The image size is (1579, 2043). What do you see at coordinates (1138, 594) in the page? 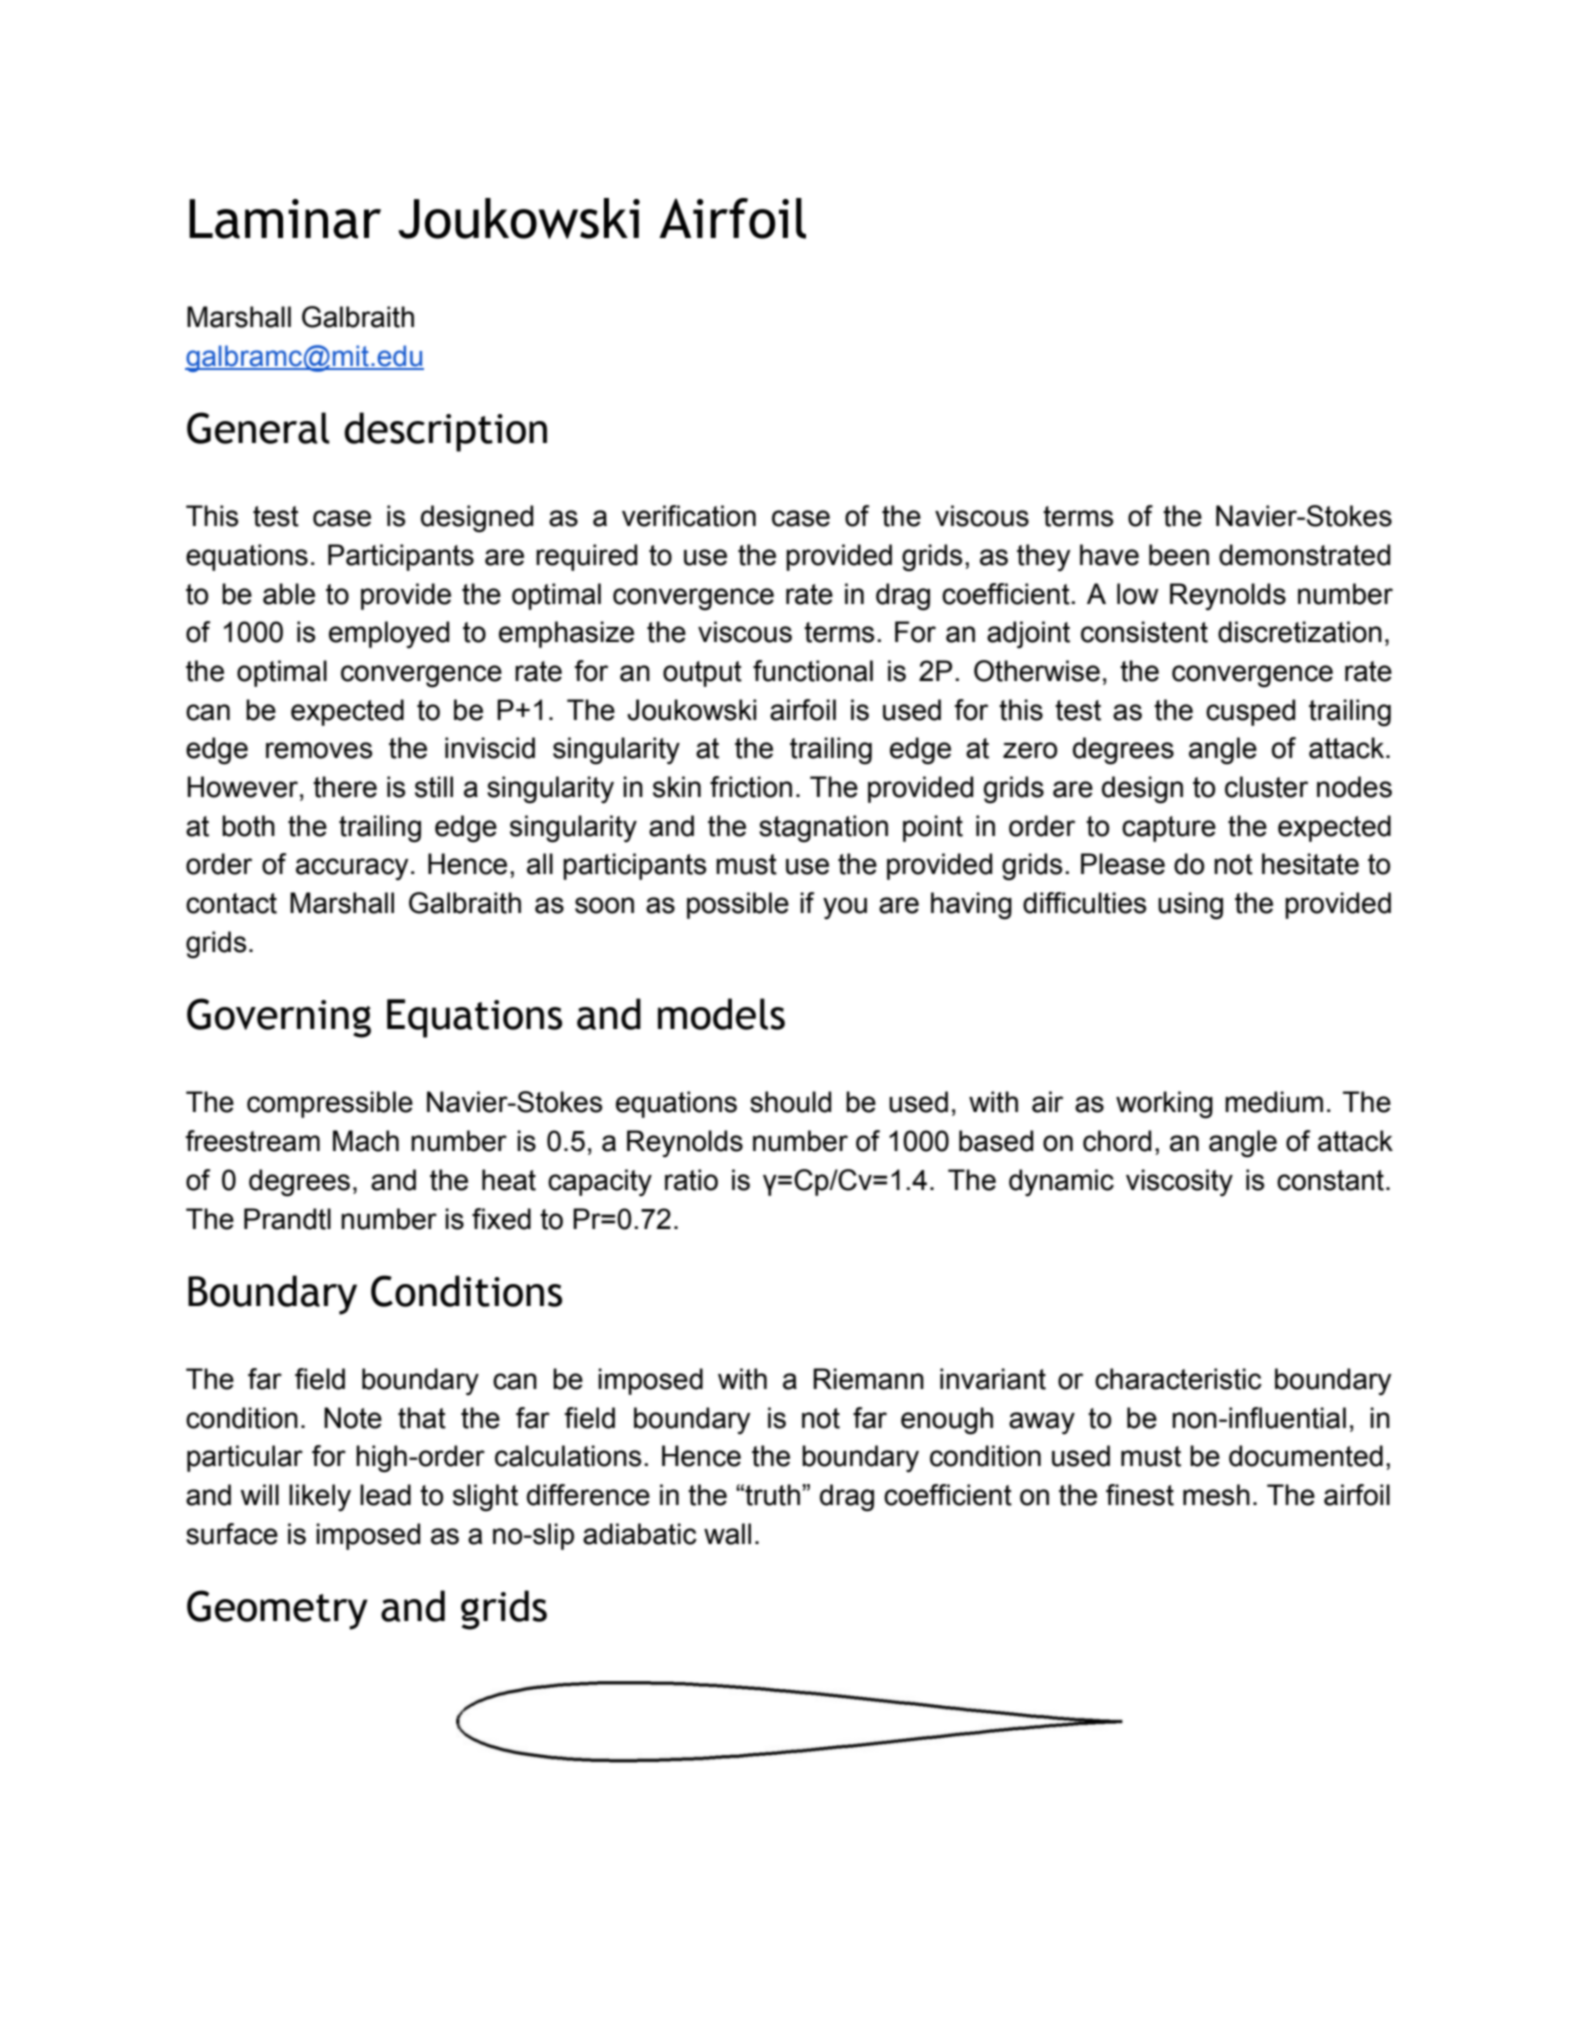
I see `low` at bounding box center [1138, 594].
